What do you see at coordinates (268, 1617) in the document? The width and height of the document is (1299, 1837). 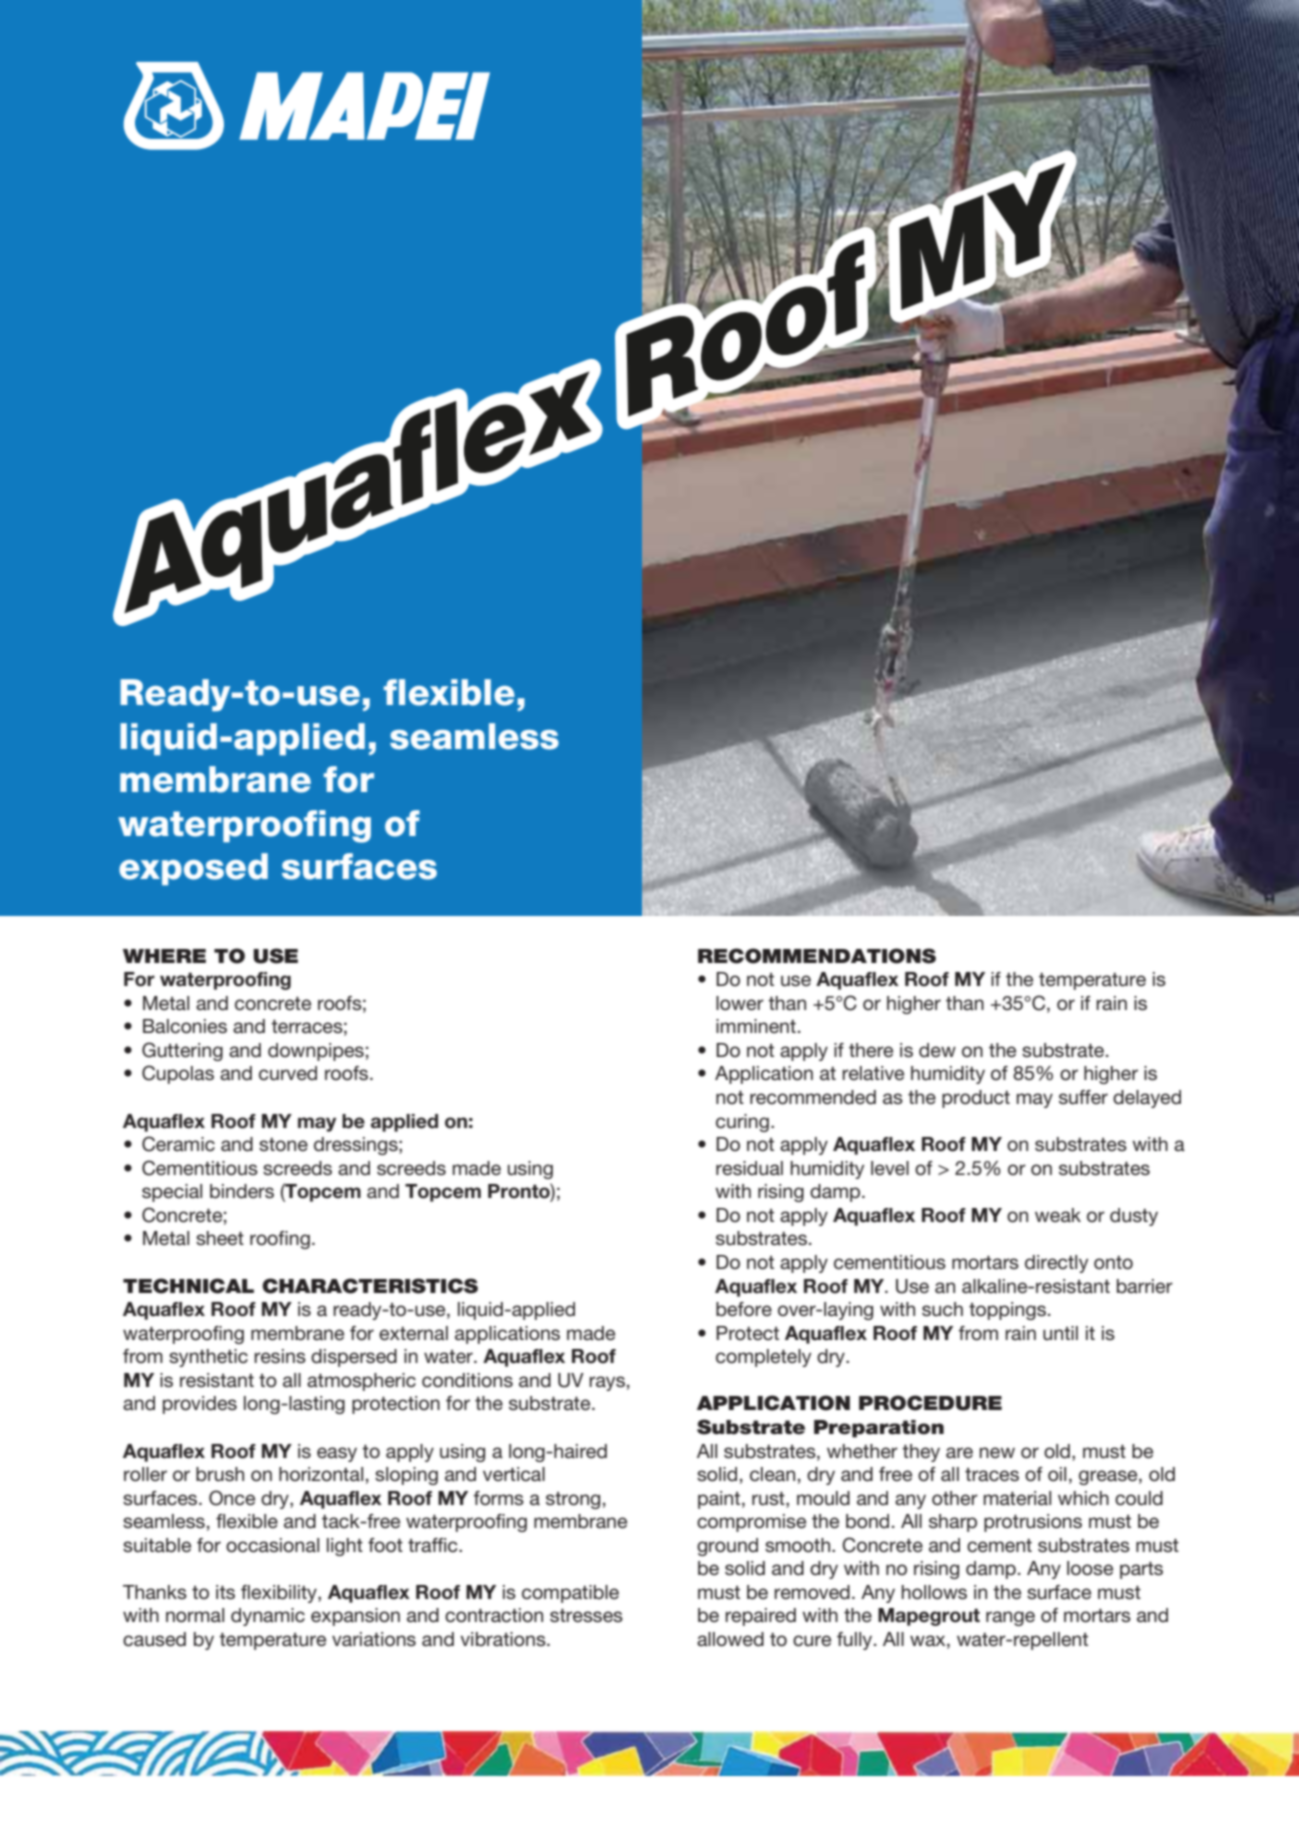 I see `dynamic` at bounding box center [268, 1617].
